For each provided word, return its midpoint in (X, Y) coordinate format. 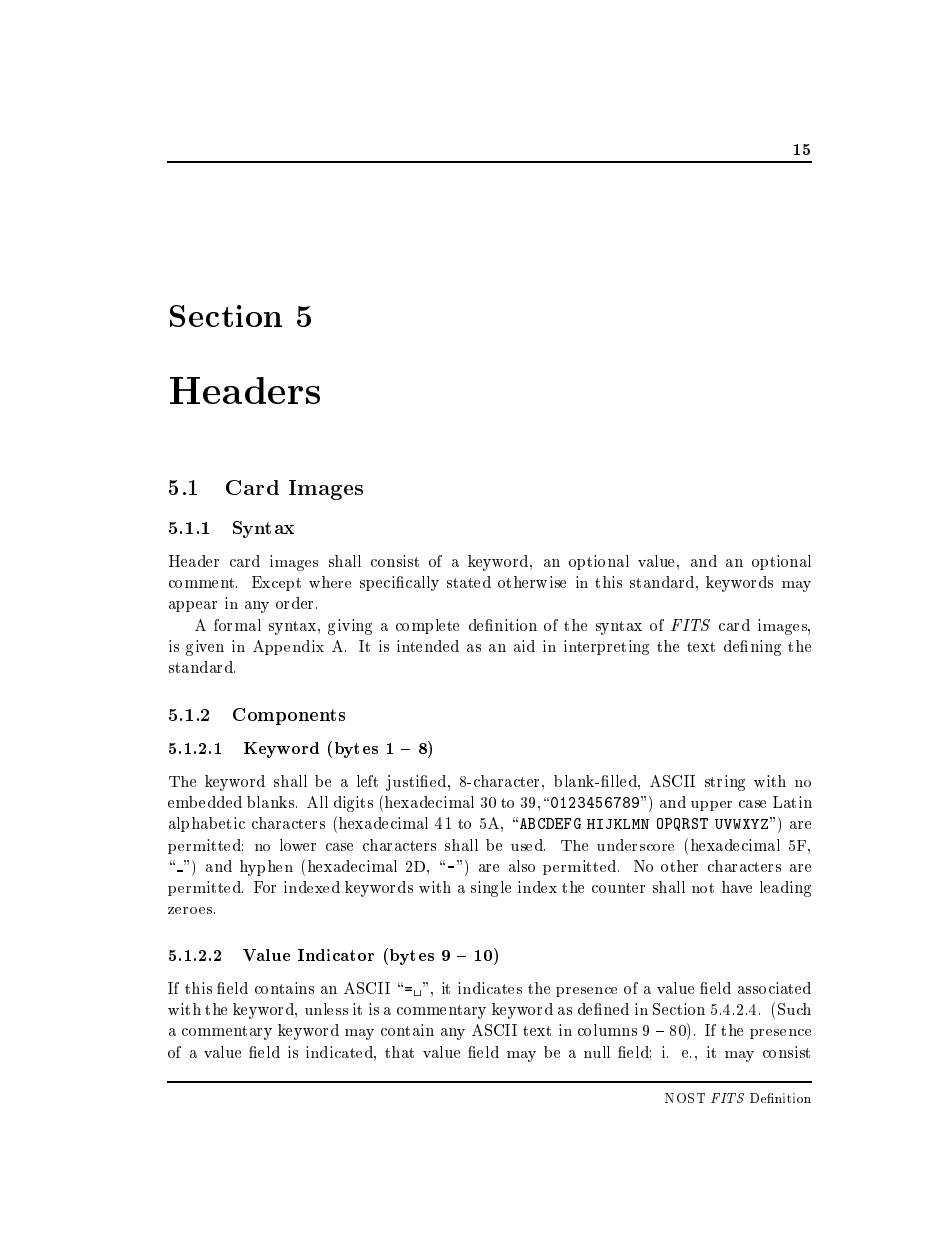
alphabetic (207, 824)
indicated (340, 1052)
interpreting (606, 647)
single (491, 889)
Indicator (336, 955)
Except (276, 583)
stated (469, 582)
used (528, 845)
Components (289, 716)
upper (711, 806)
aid (524, 646)
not (703, 888)
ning (766, 648)
